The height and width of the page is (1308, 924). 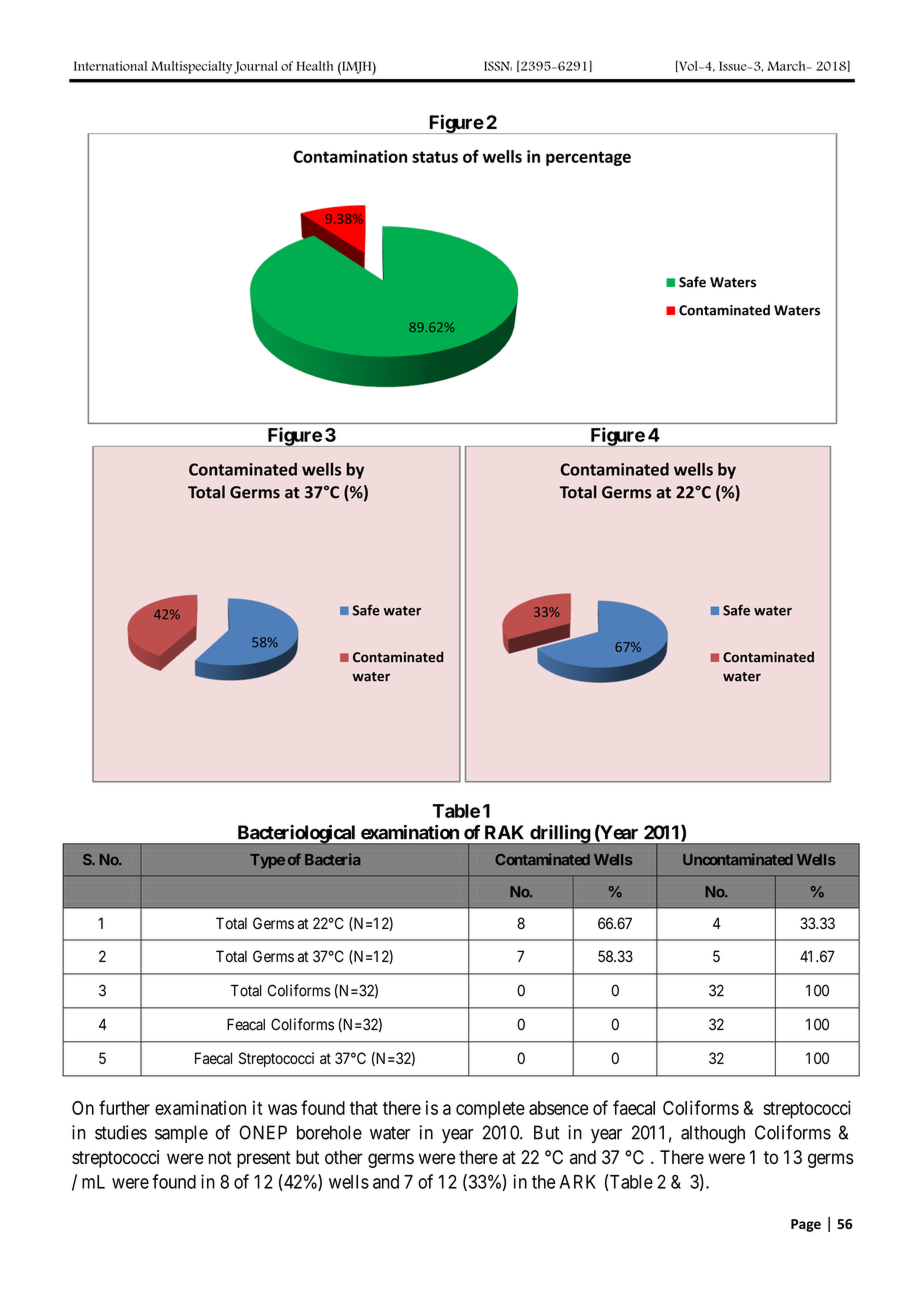 What do you see at coordinates (191, 67) in the page?
I see `Multispecialty` at bounding box center [191, 67].
